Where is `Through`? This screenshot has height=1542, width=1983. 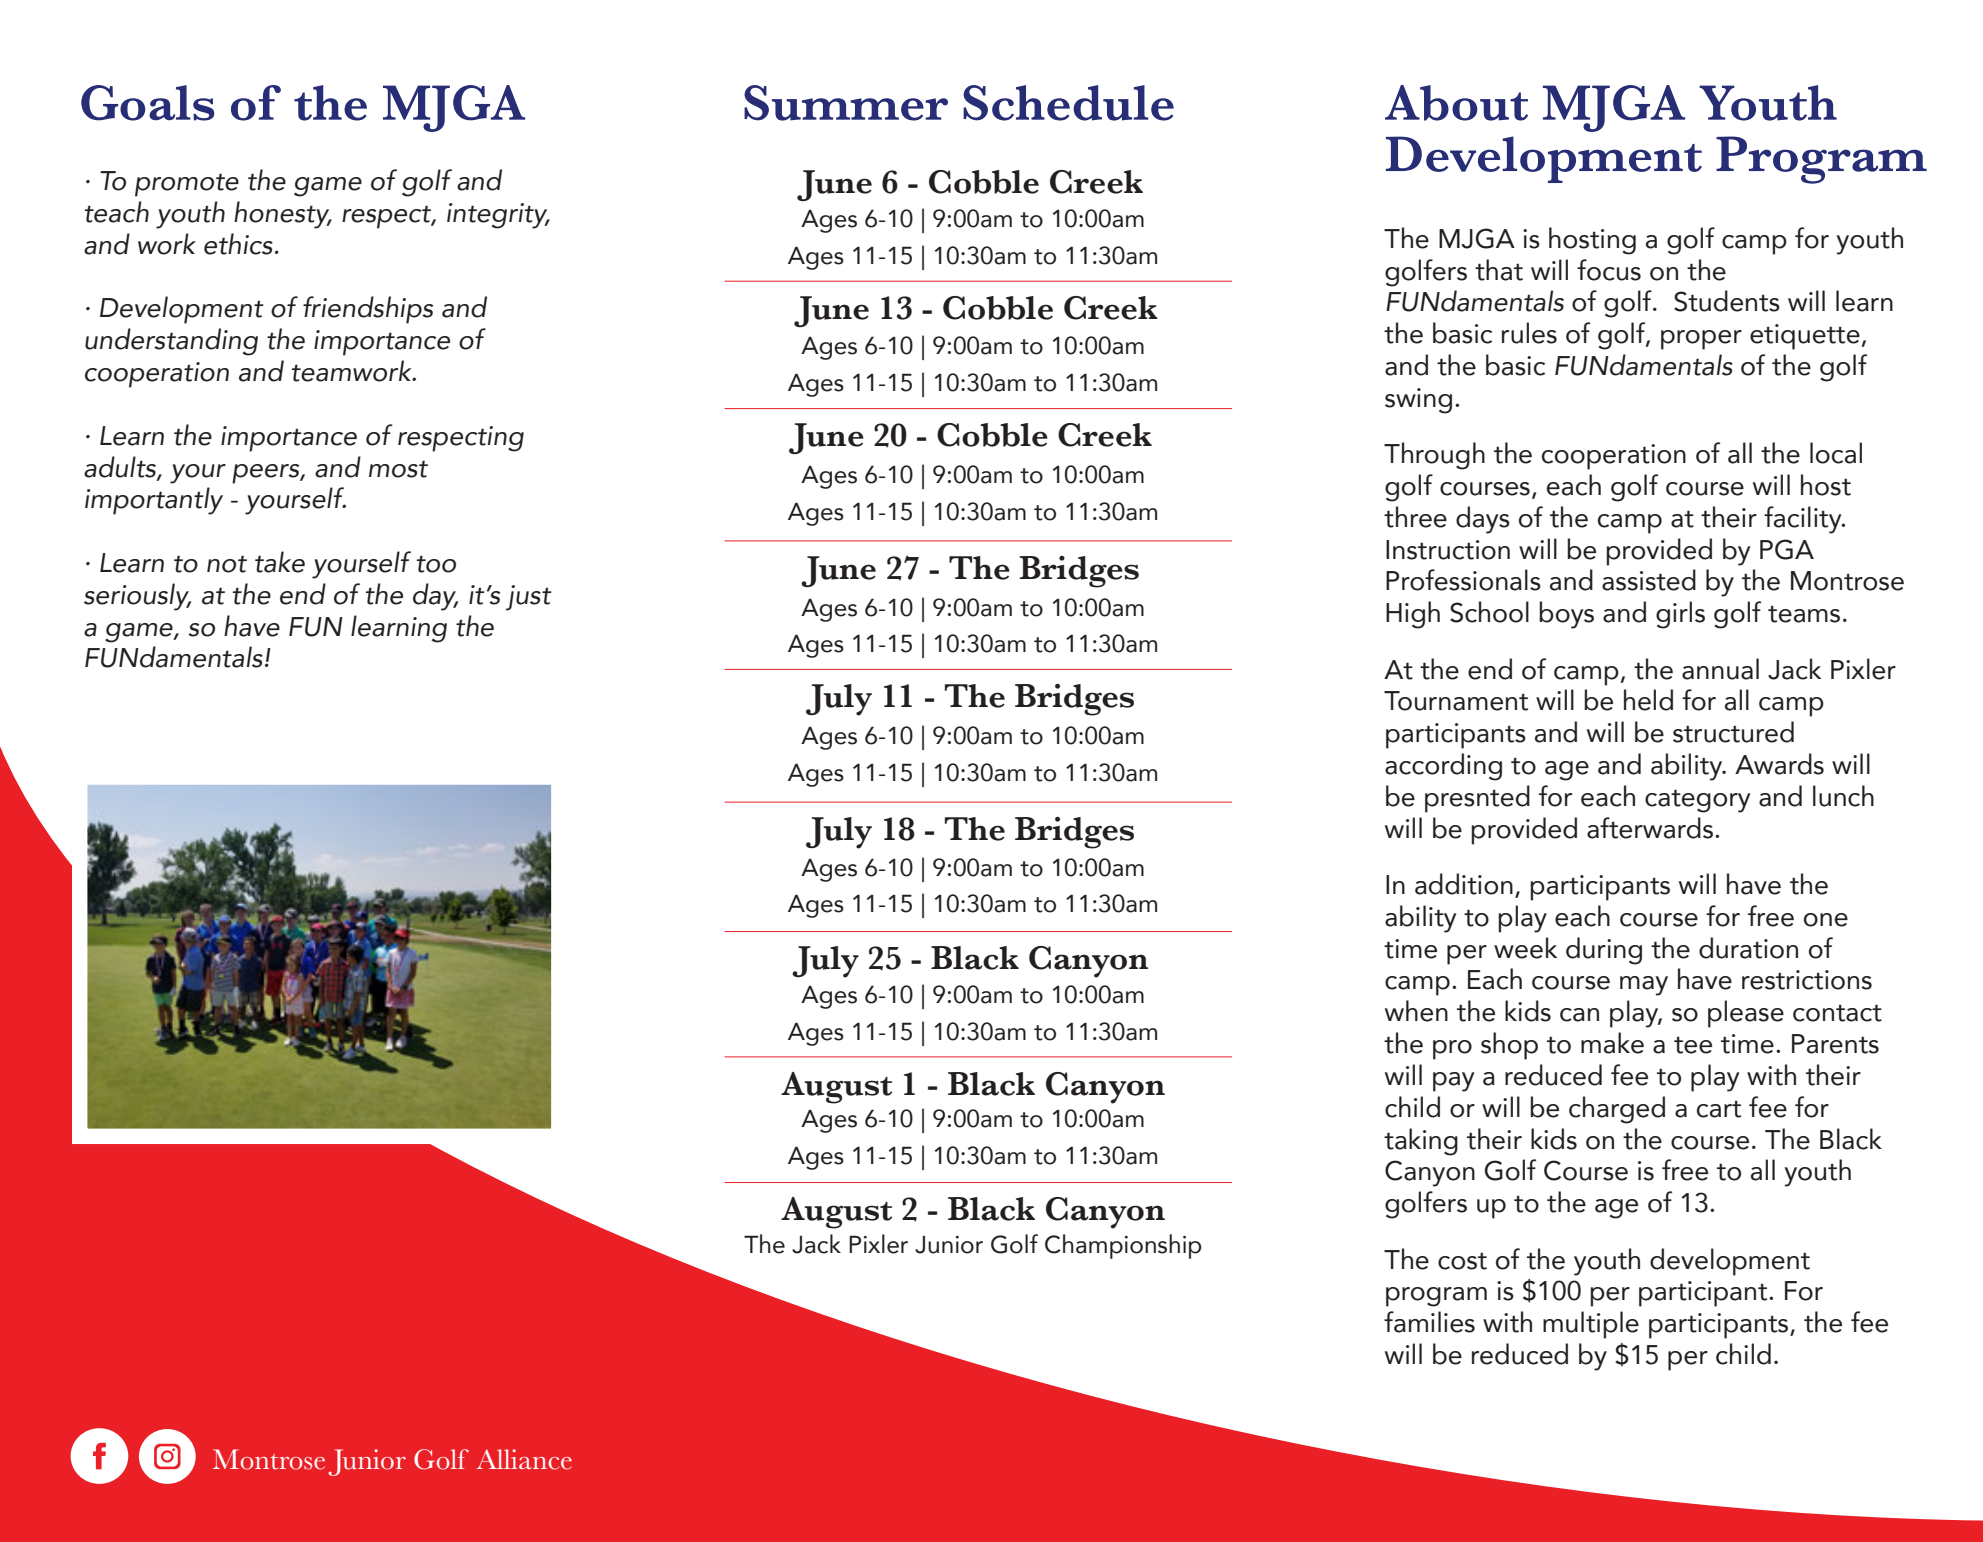
Through is located at coordinates (1434, 456).
